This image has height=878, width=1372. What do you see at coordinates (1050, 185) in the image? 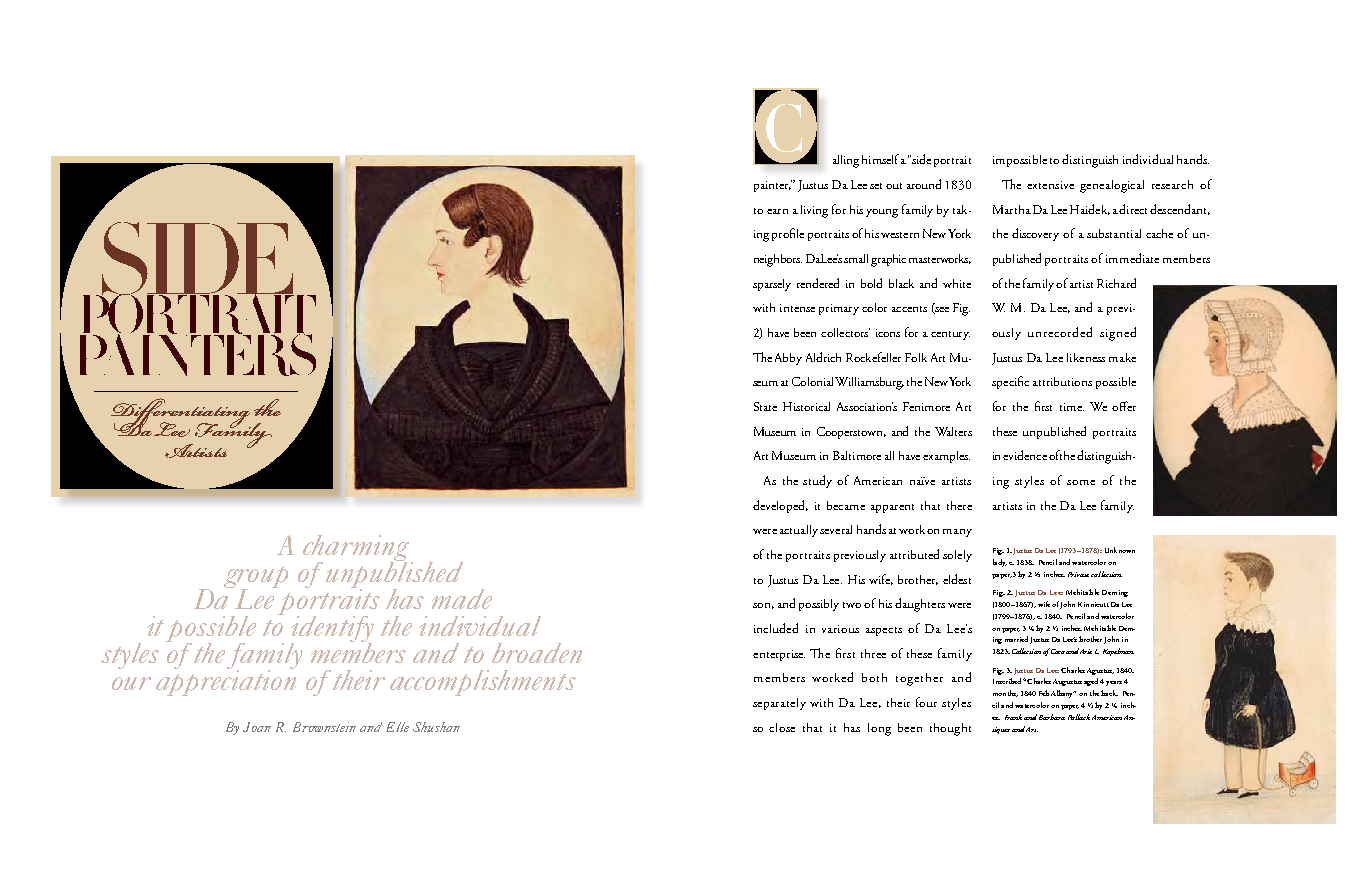
I see `extensive` at bounding box center [1050, 185].
